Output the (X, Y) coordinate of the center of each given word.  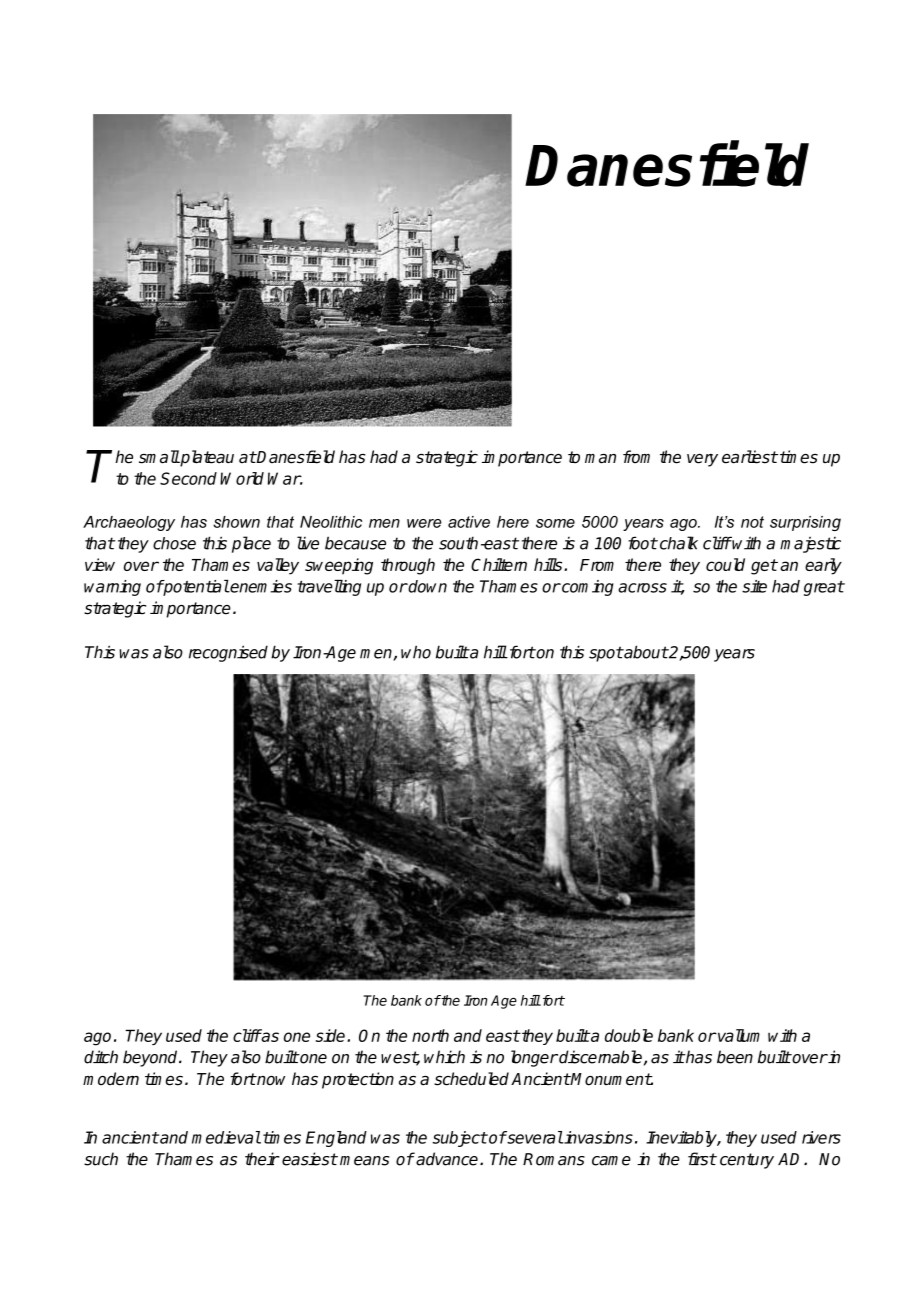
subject (459, 1139)
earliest (750, 457)
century (747, 1161)
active (469, 522)
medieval (226, 1137)
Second (188, 478)
